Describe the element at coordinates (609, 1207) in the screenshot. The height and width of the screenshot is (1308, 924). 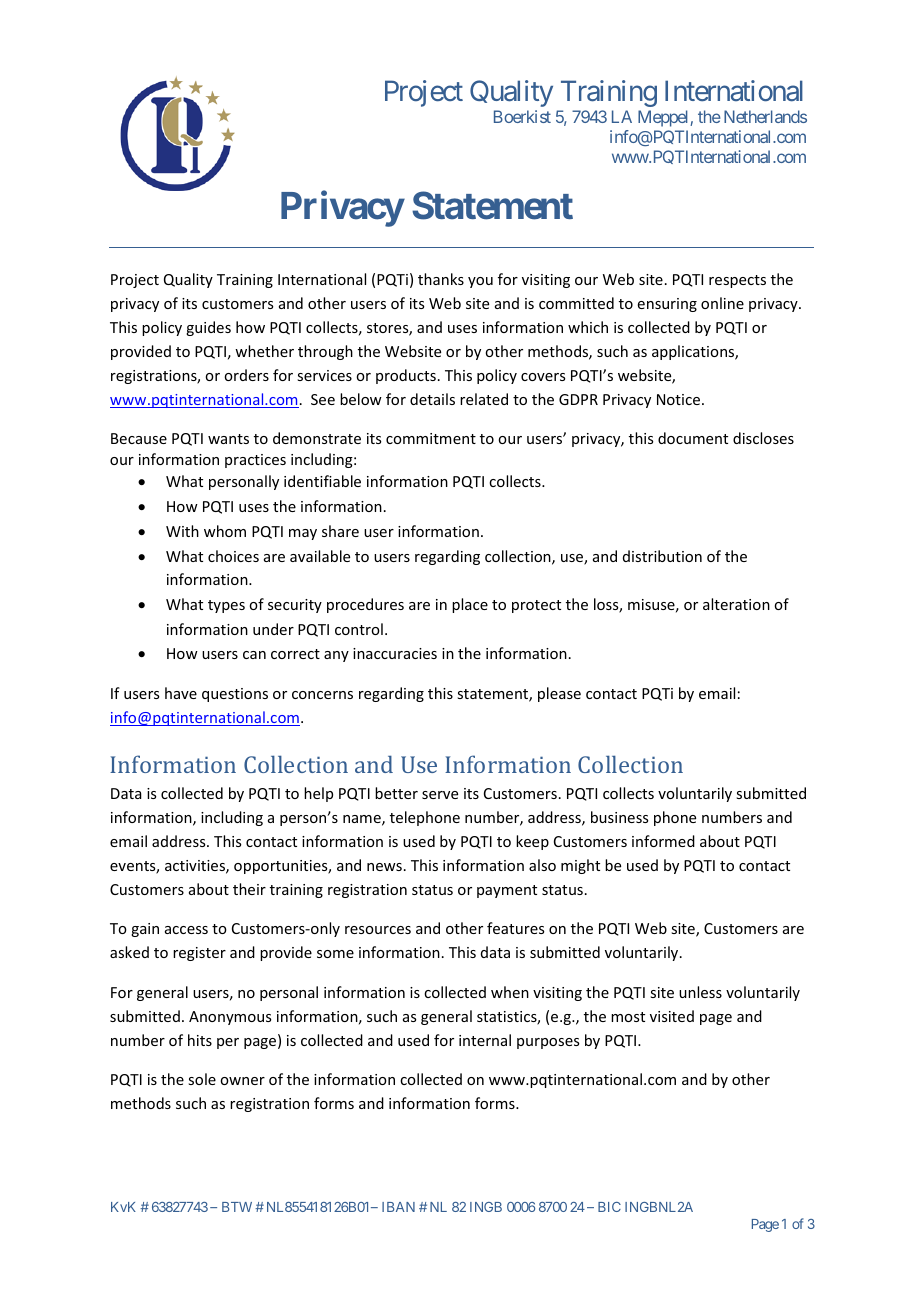
I see `BIC` at that location.
